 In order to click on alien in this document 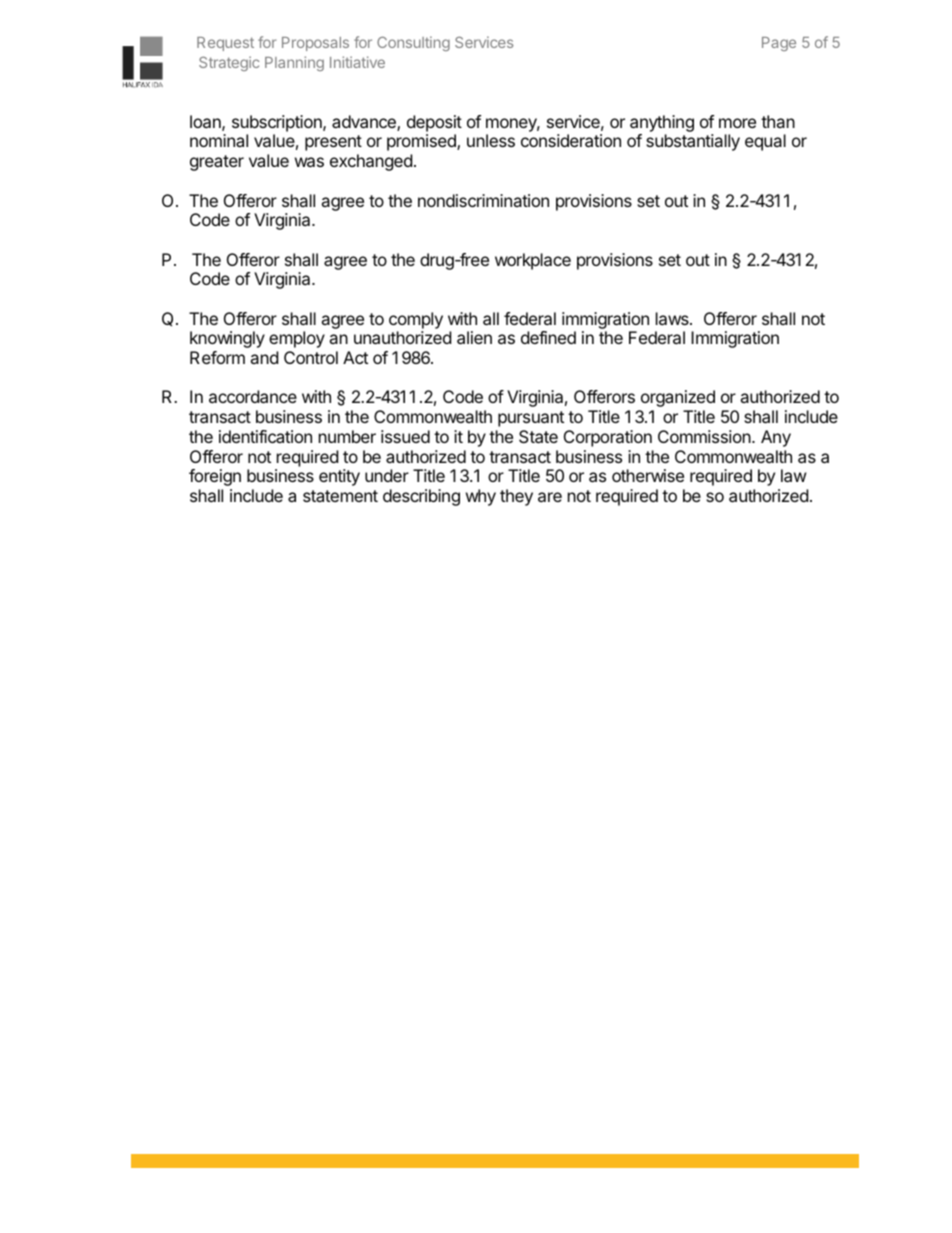, I will do `click(474, 337)`.
